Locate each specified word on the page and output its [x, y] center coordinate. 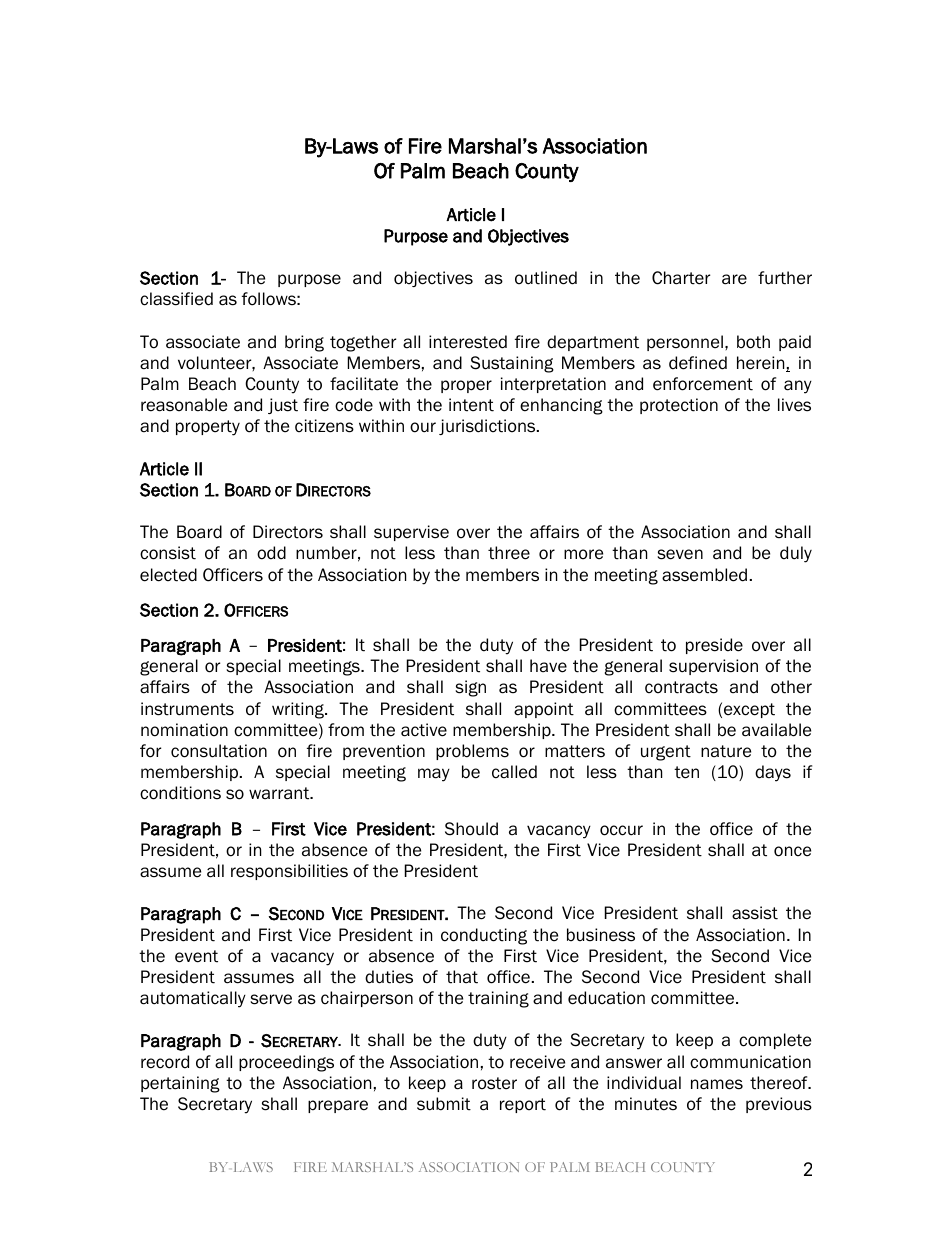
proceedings [286, 1063]
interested [468, 342]
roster [494, 1083]
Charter [681, 278]
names [717, 1084]
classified [176, 299]
